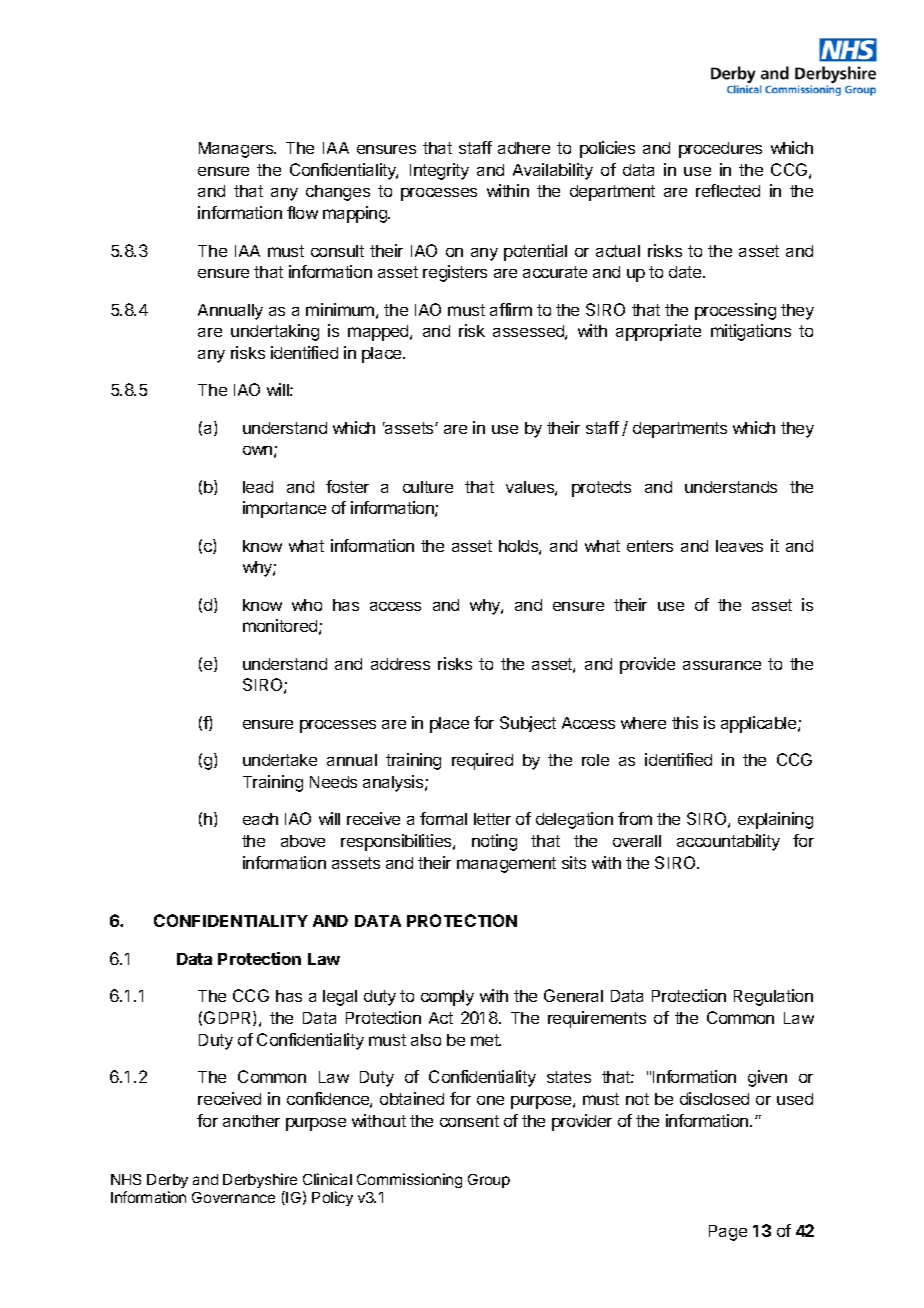 This document has height=1308, width=924. What do you see at coordinates (447, 998) in the document?
I see `comply` at bounding box center [447, 998].
